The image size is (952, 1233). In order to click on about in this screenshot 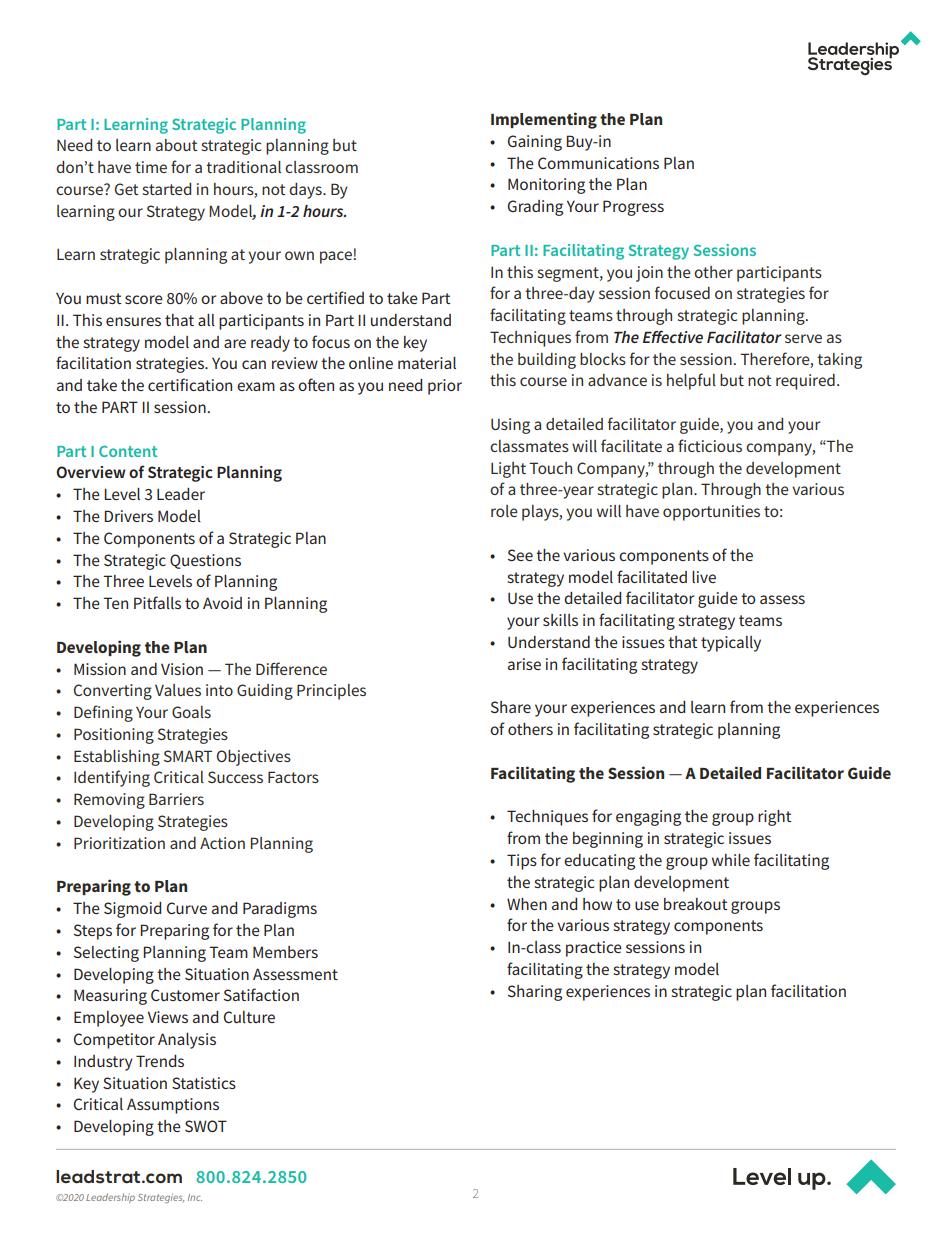, I will do `click(176, 145)`.
